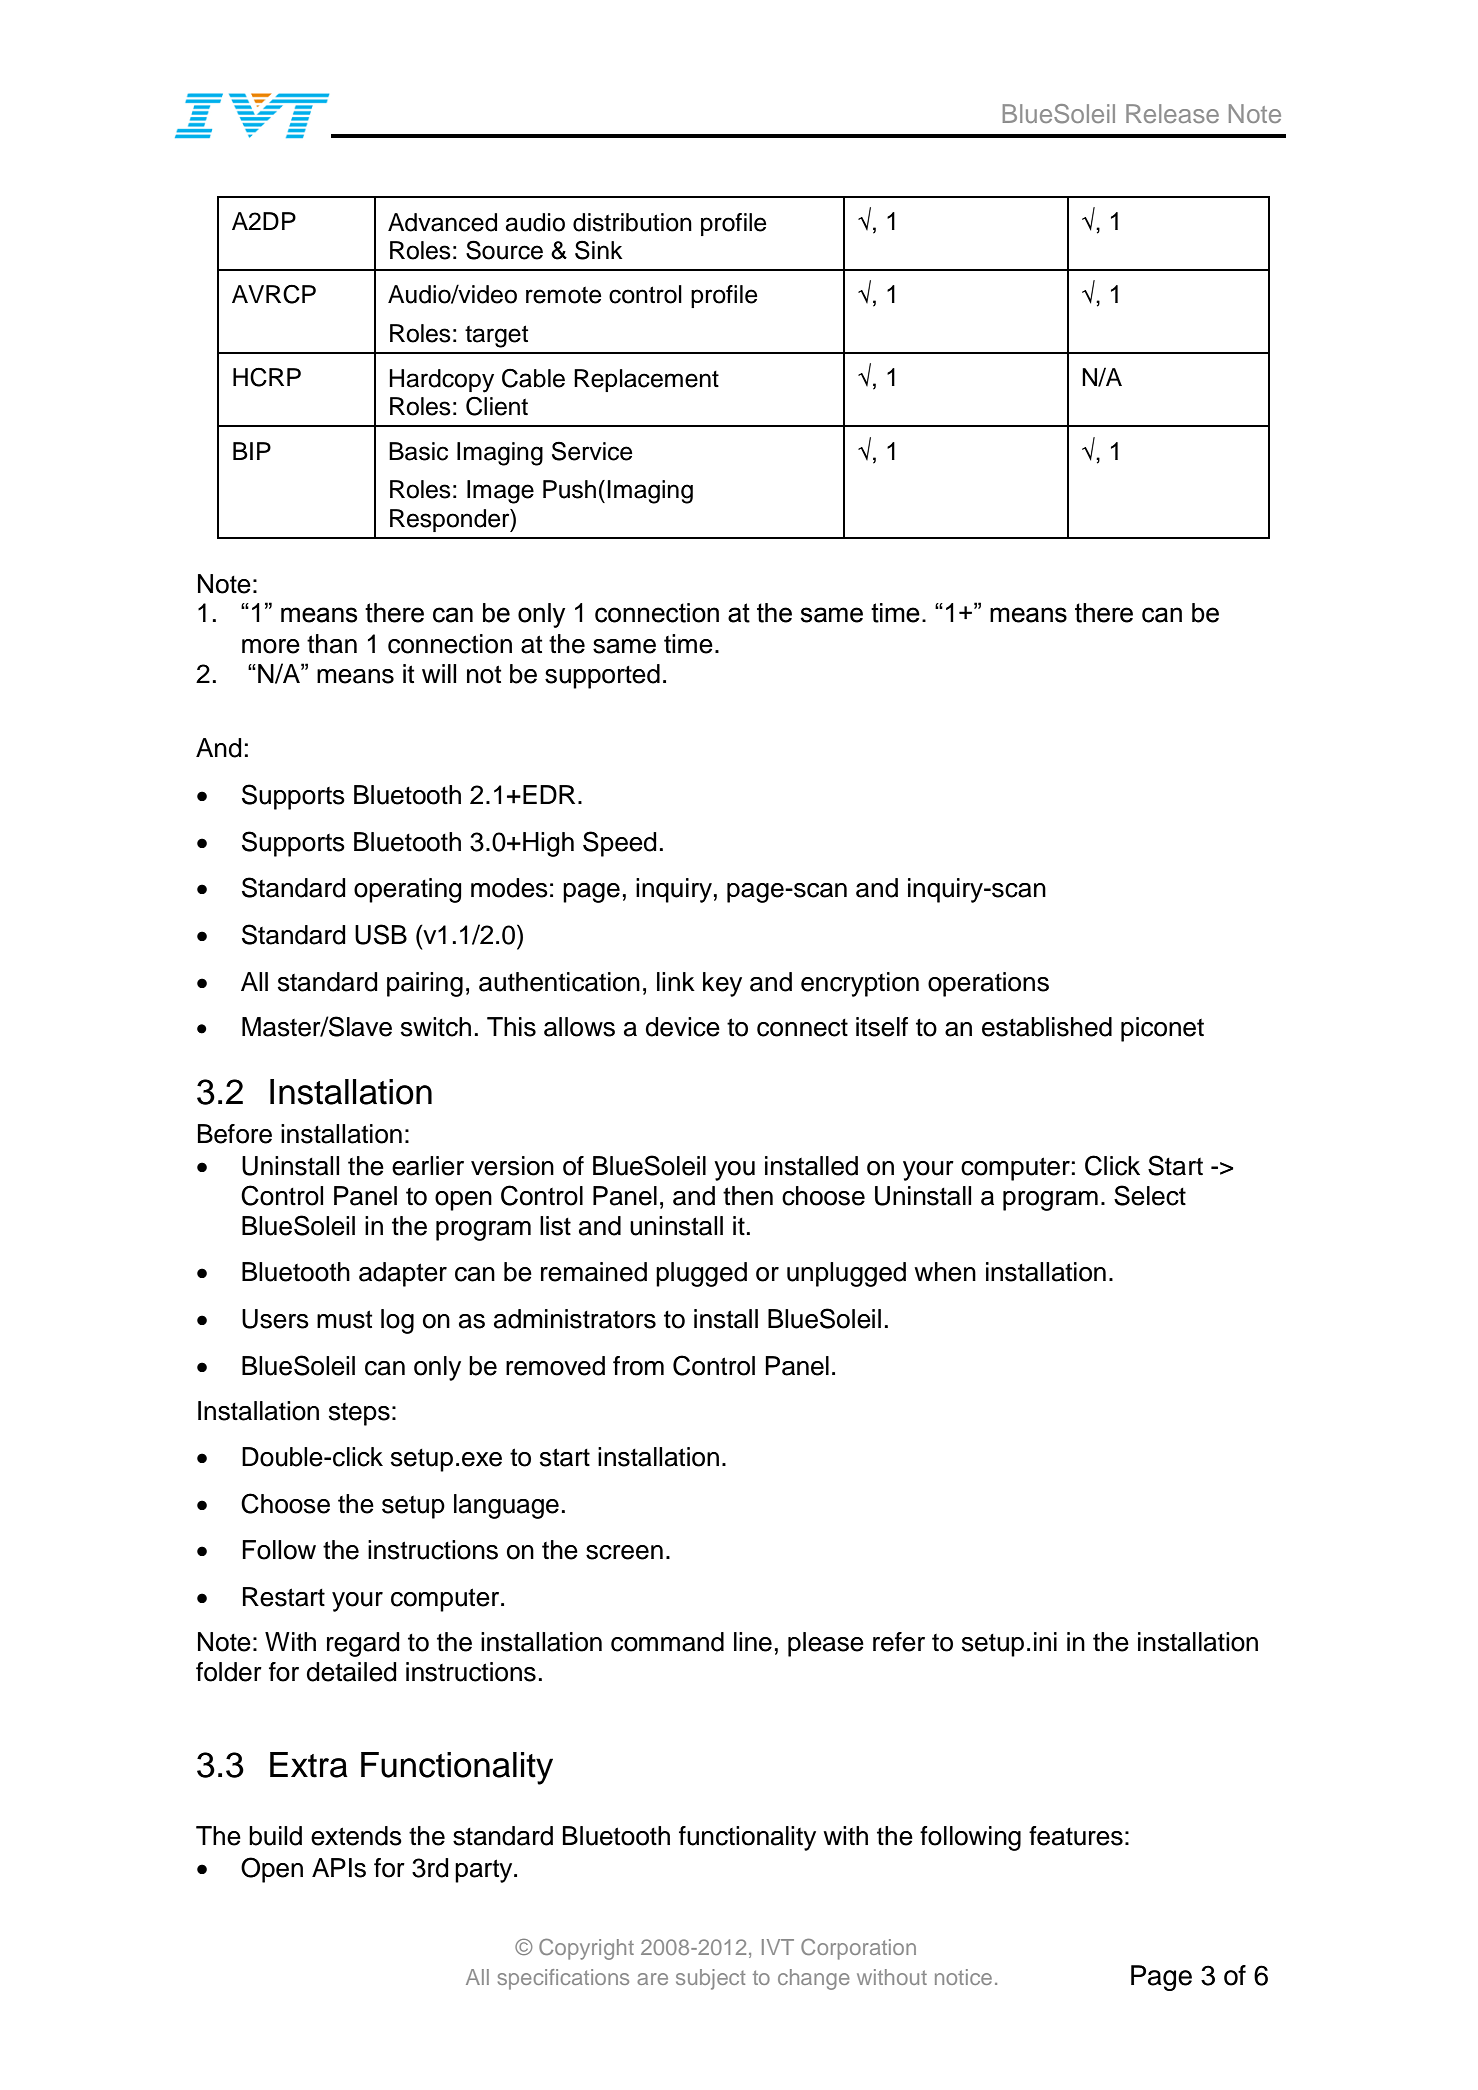  I want to click on established, so click(1047, 1027).
